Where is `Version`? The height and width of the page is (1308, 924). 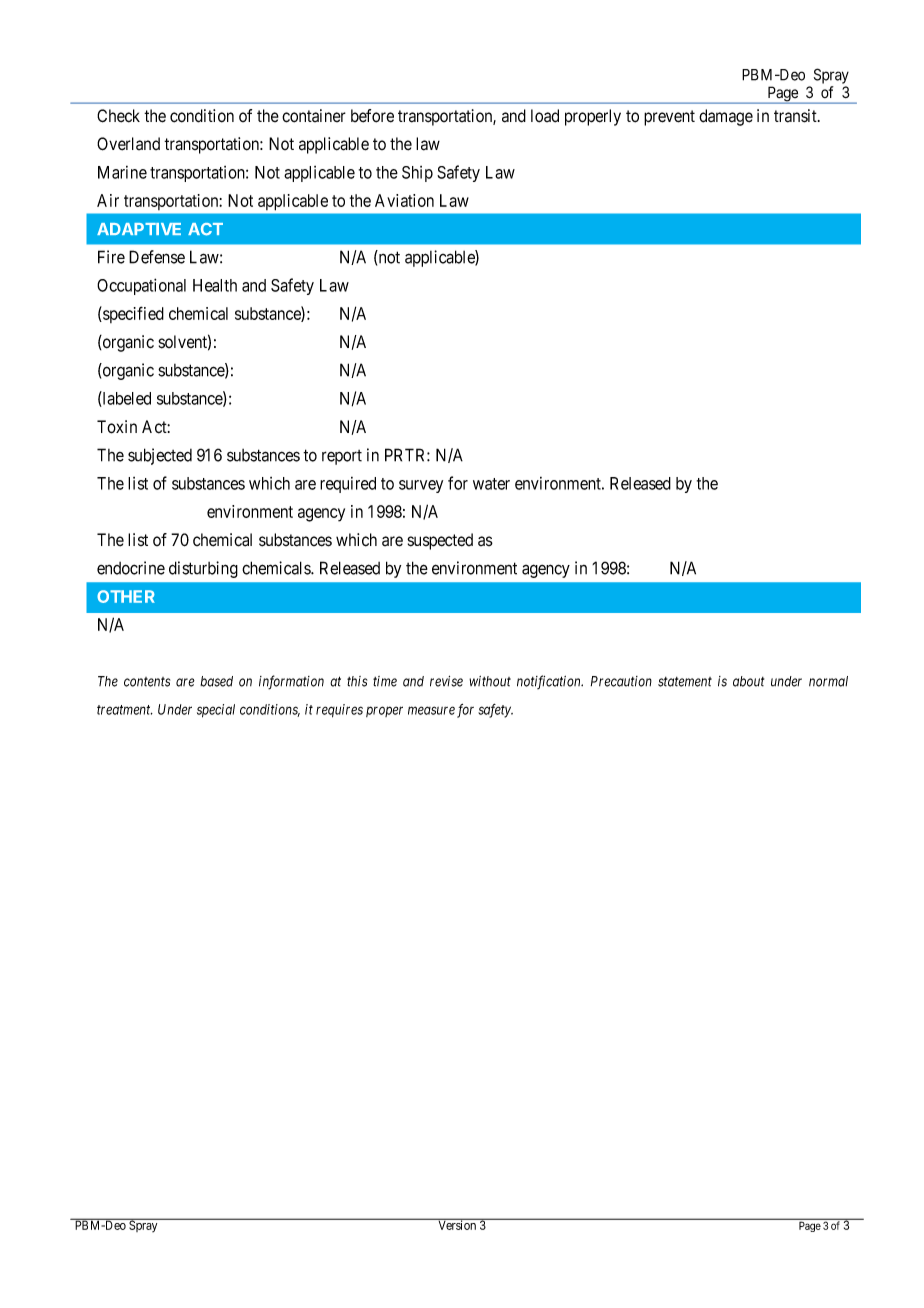 Version is located at coordinates (457, 1224).
